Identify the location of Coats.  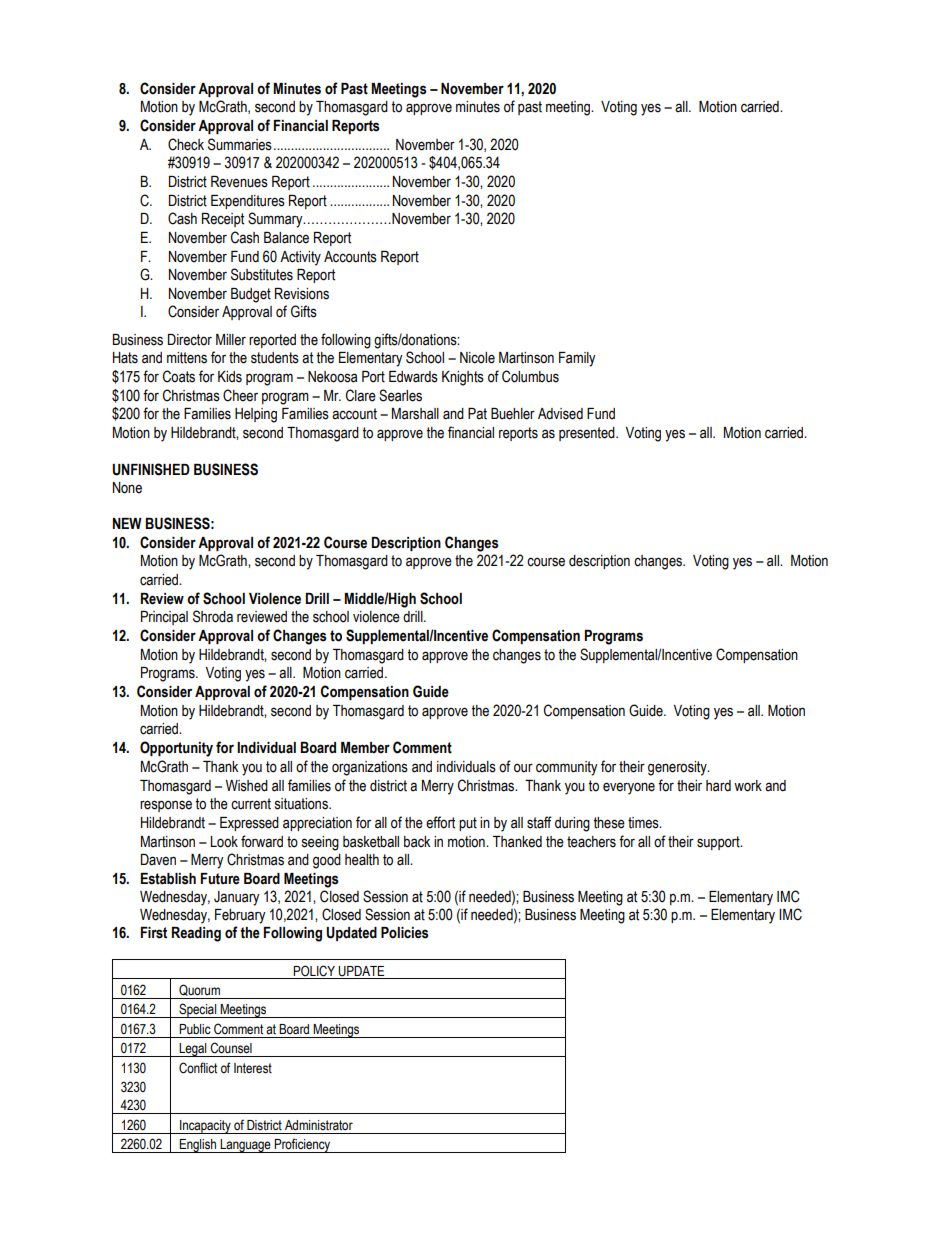
(179, 376).
